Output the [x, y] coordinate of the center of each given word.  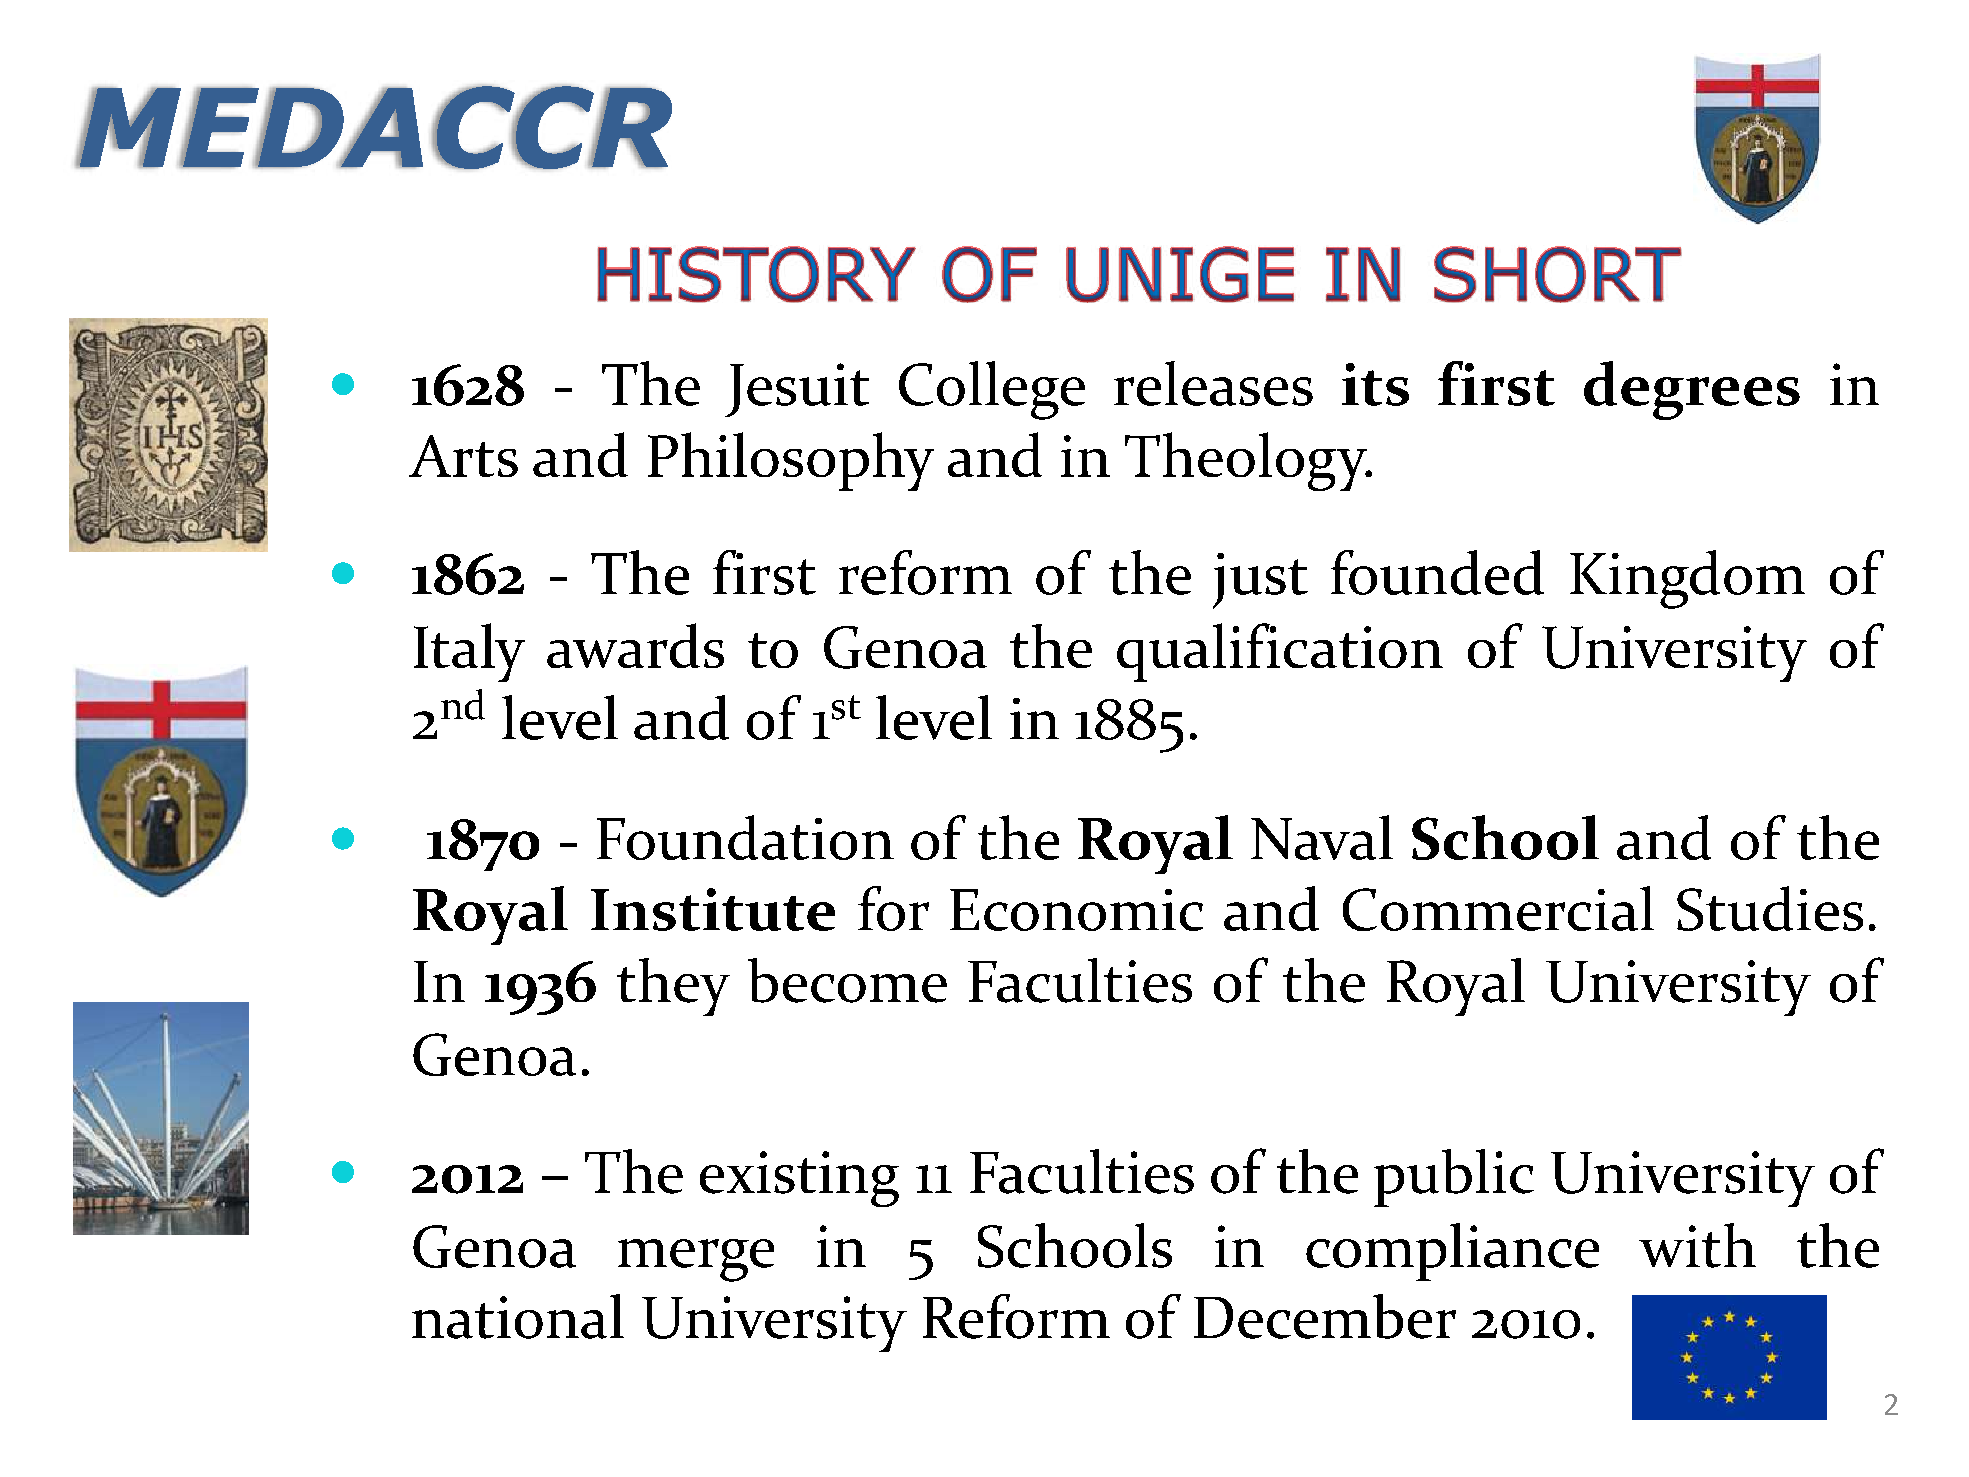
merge [696, 1260]
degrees [1692, 390]
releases [1213, 383]
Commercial [1498, 908]
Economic [1076, 910]
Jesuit [797, 390]
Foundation [745, 837]
